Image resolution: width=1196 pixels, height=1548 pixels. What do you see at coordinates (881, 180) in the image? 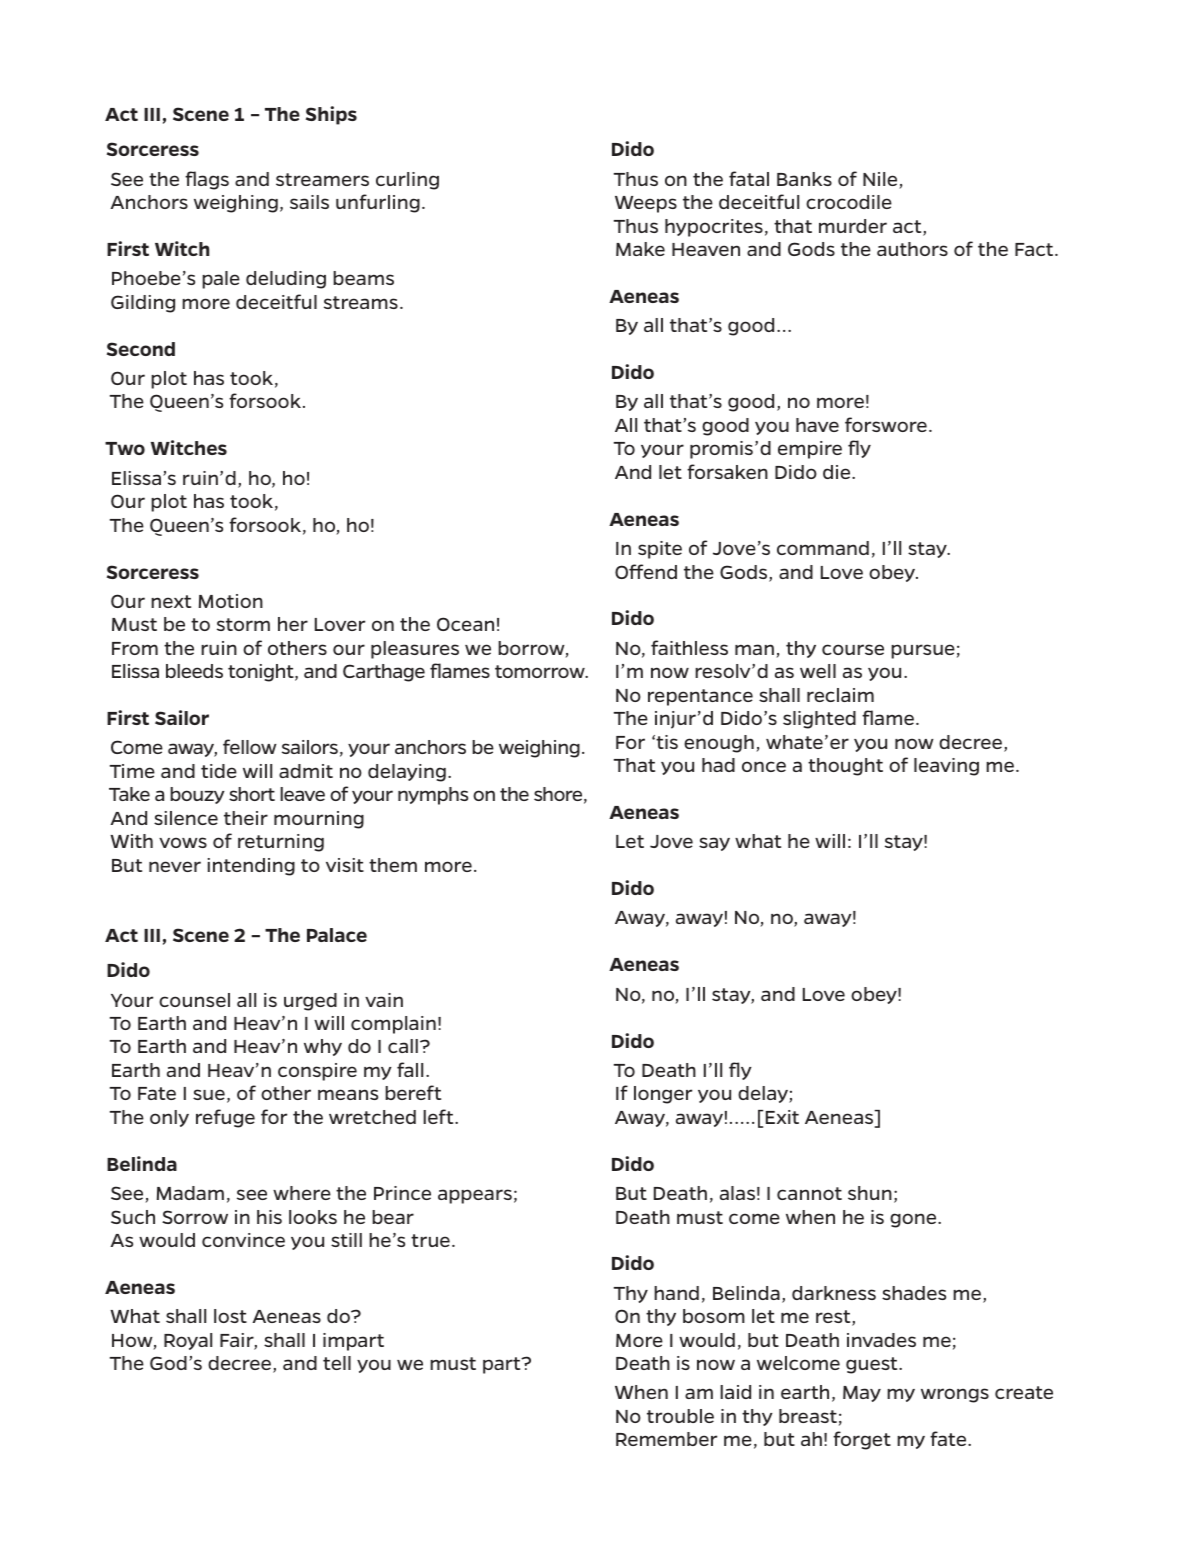
I see `Nile` at bounding box center [881, 180].
